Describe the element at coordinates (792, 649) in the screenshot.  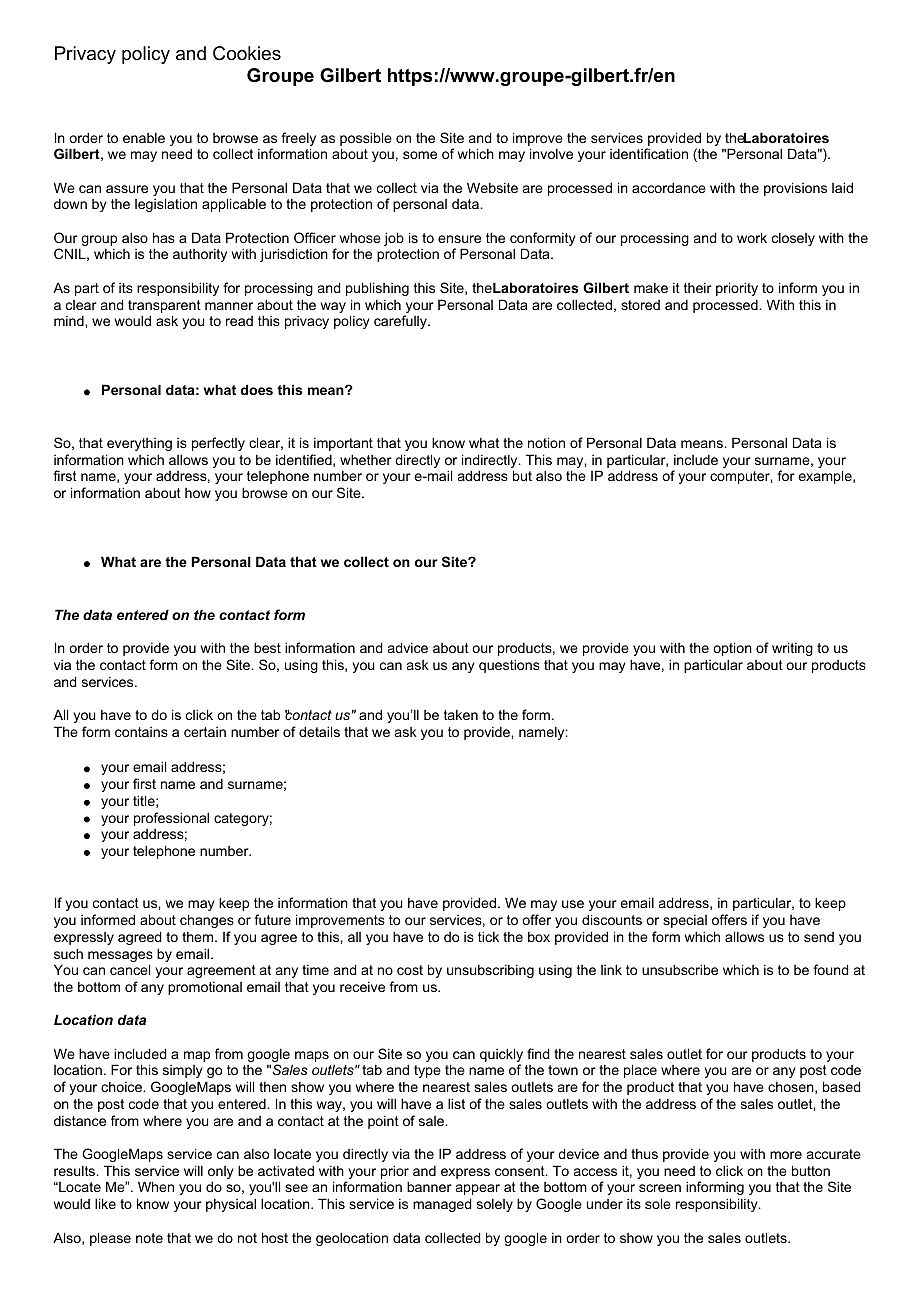
I see `writing` at that location.
